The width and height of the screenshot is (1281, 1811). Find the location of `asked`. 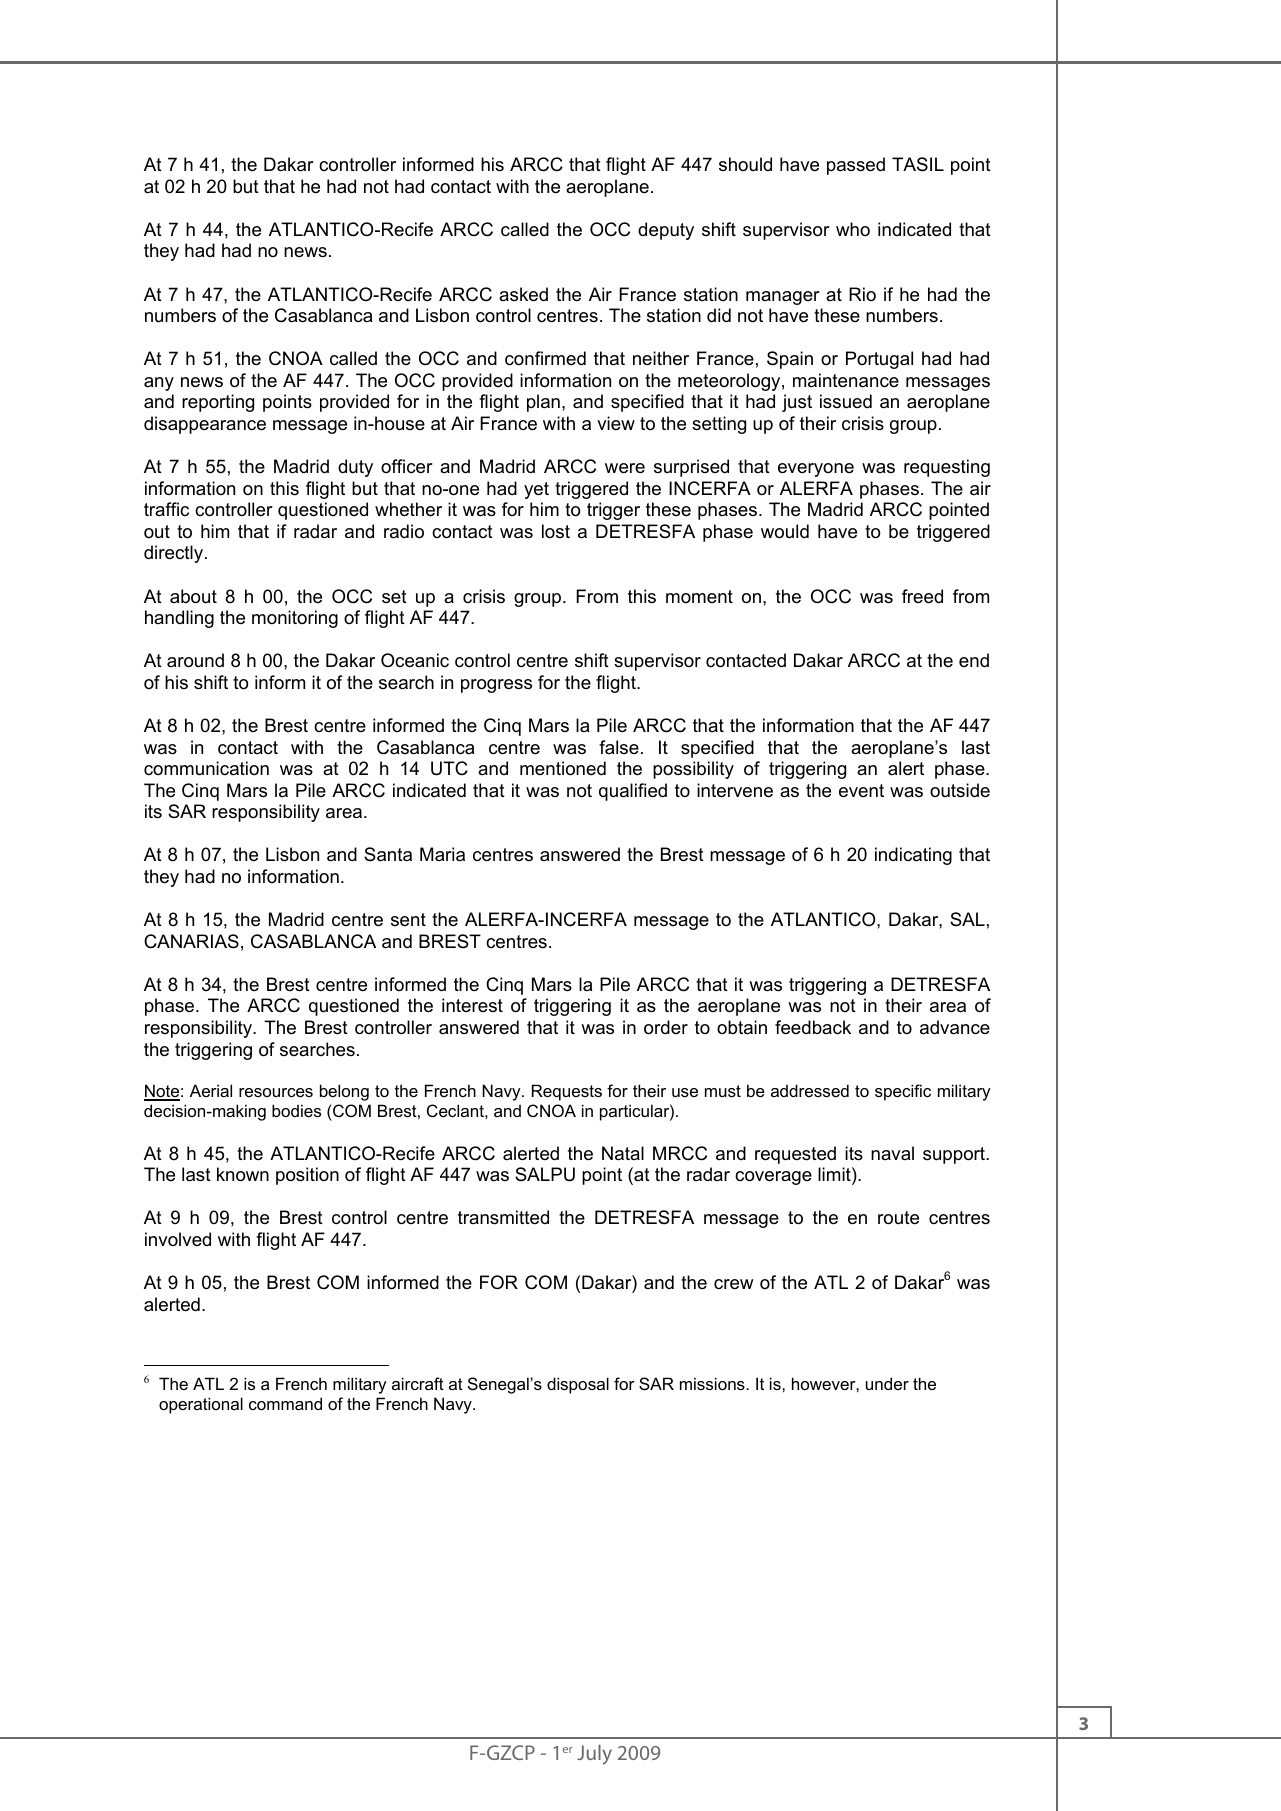

asked is located at coordinates (523, 294).
